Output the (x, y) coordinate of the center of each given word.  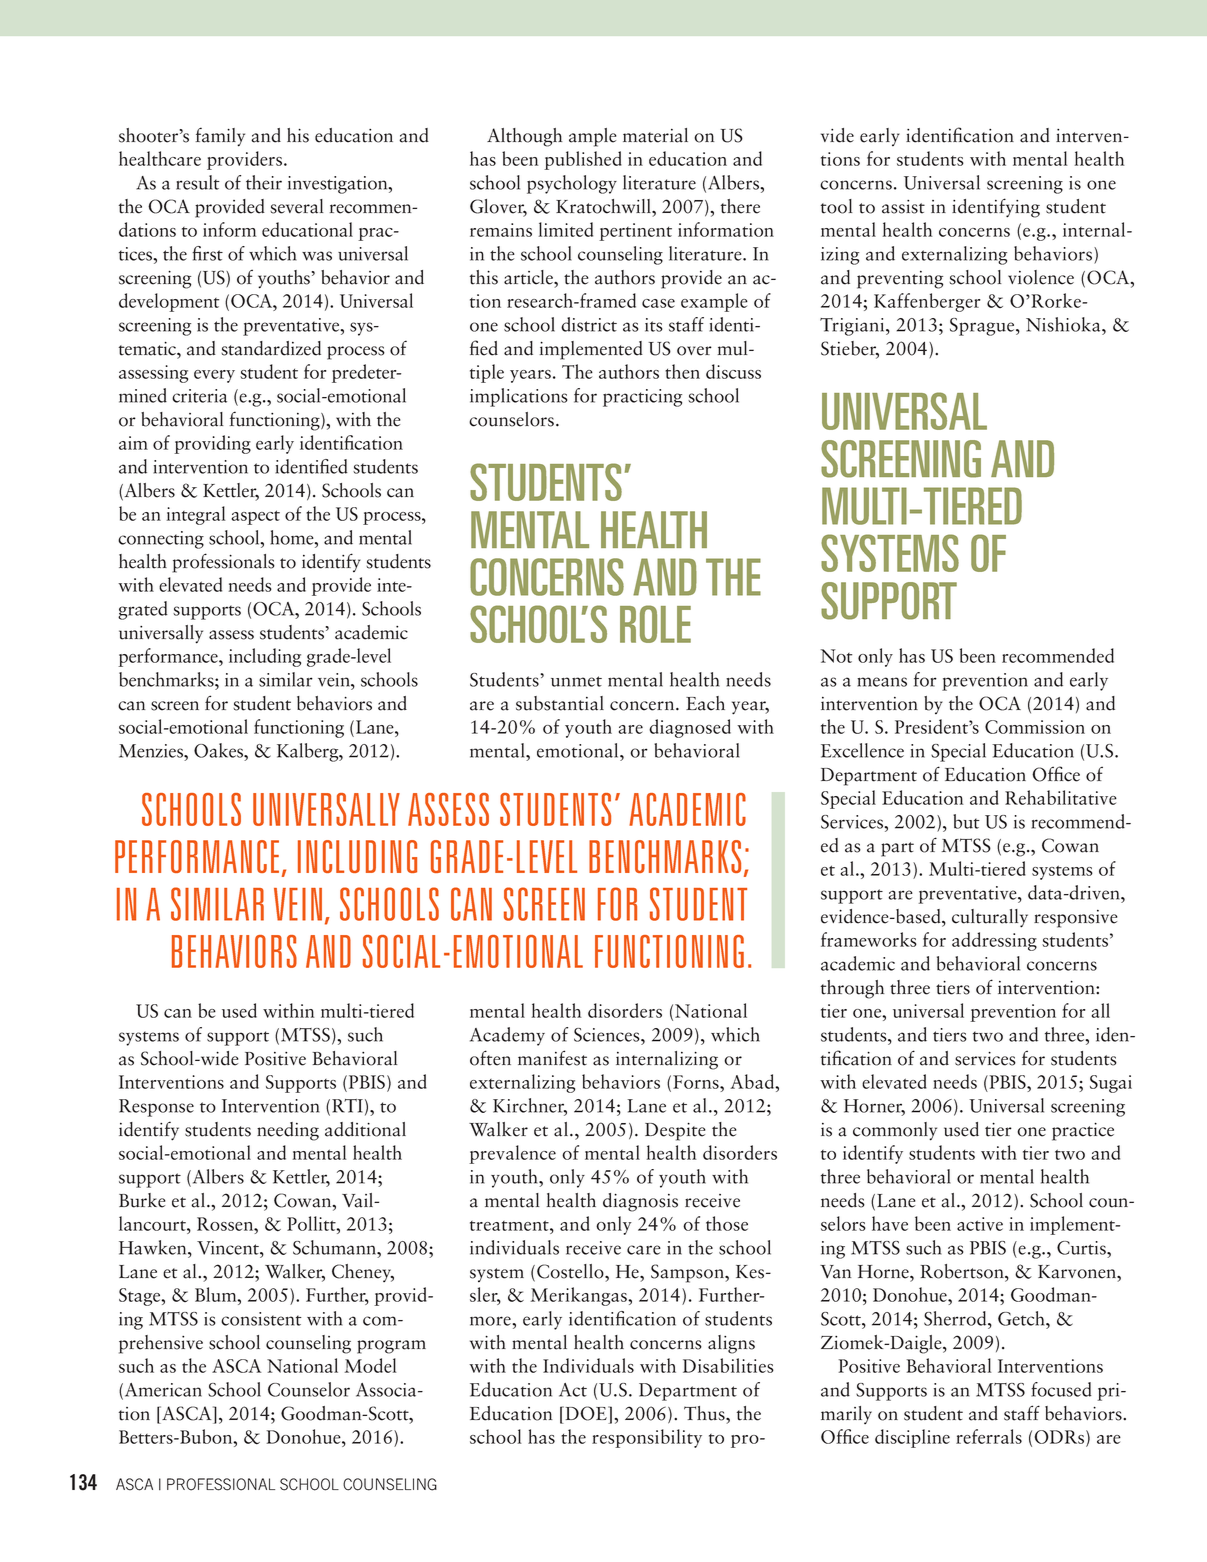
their (264, 182)
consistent (261, 1319)
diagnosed (690, 728)
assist (903, 207)
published (583, 160)
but (966, 821)
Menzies (152, 751)
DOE (586, 1413)
